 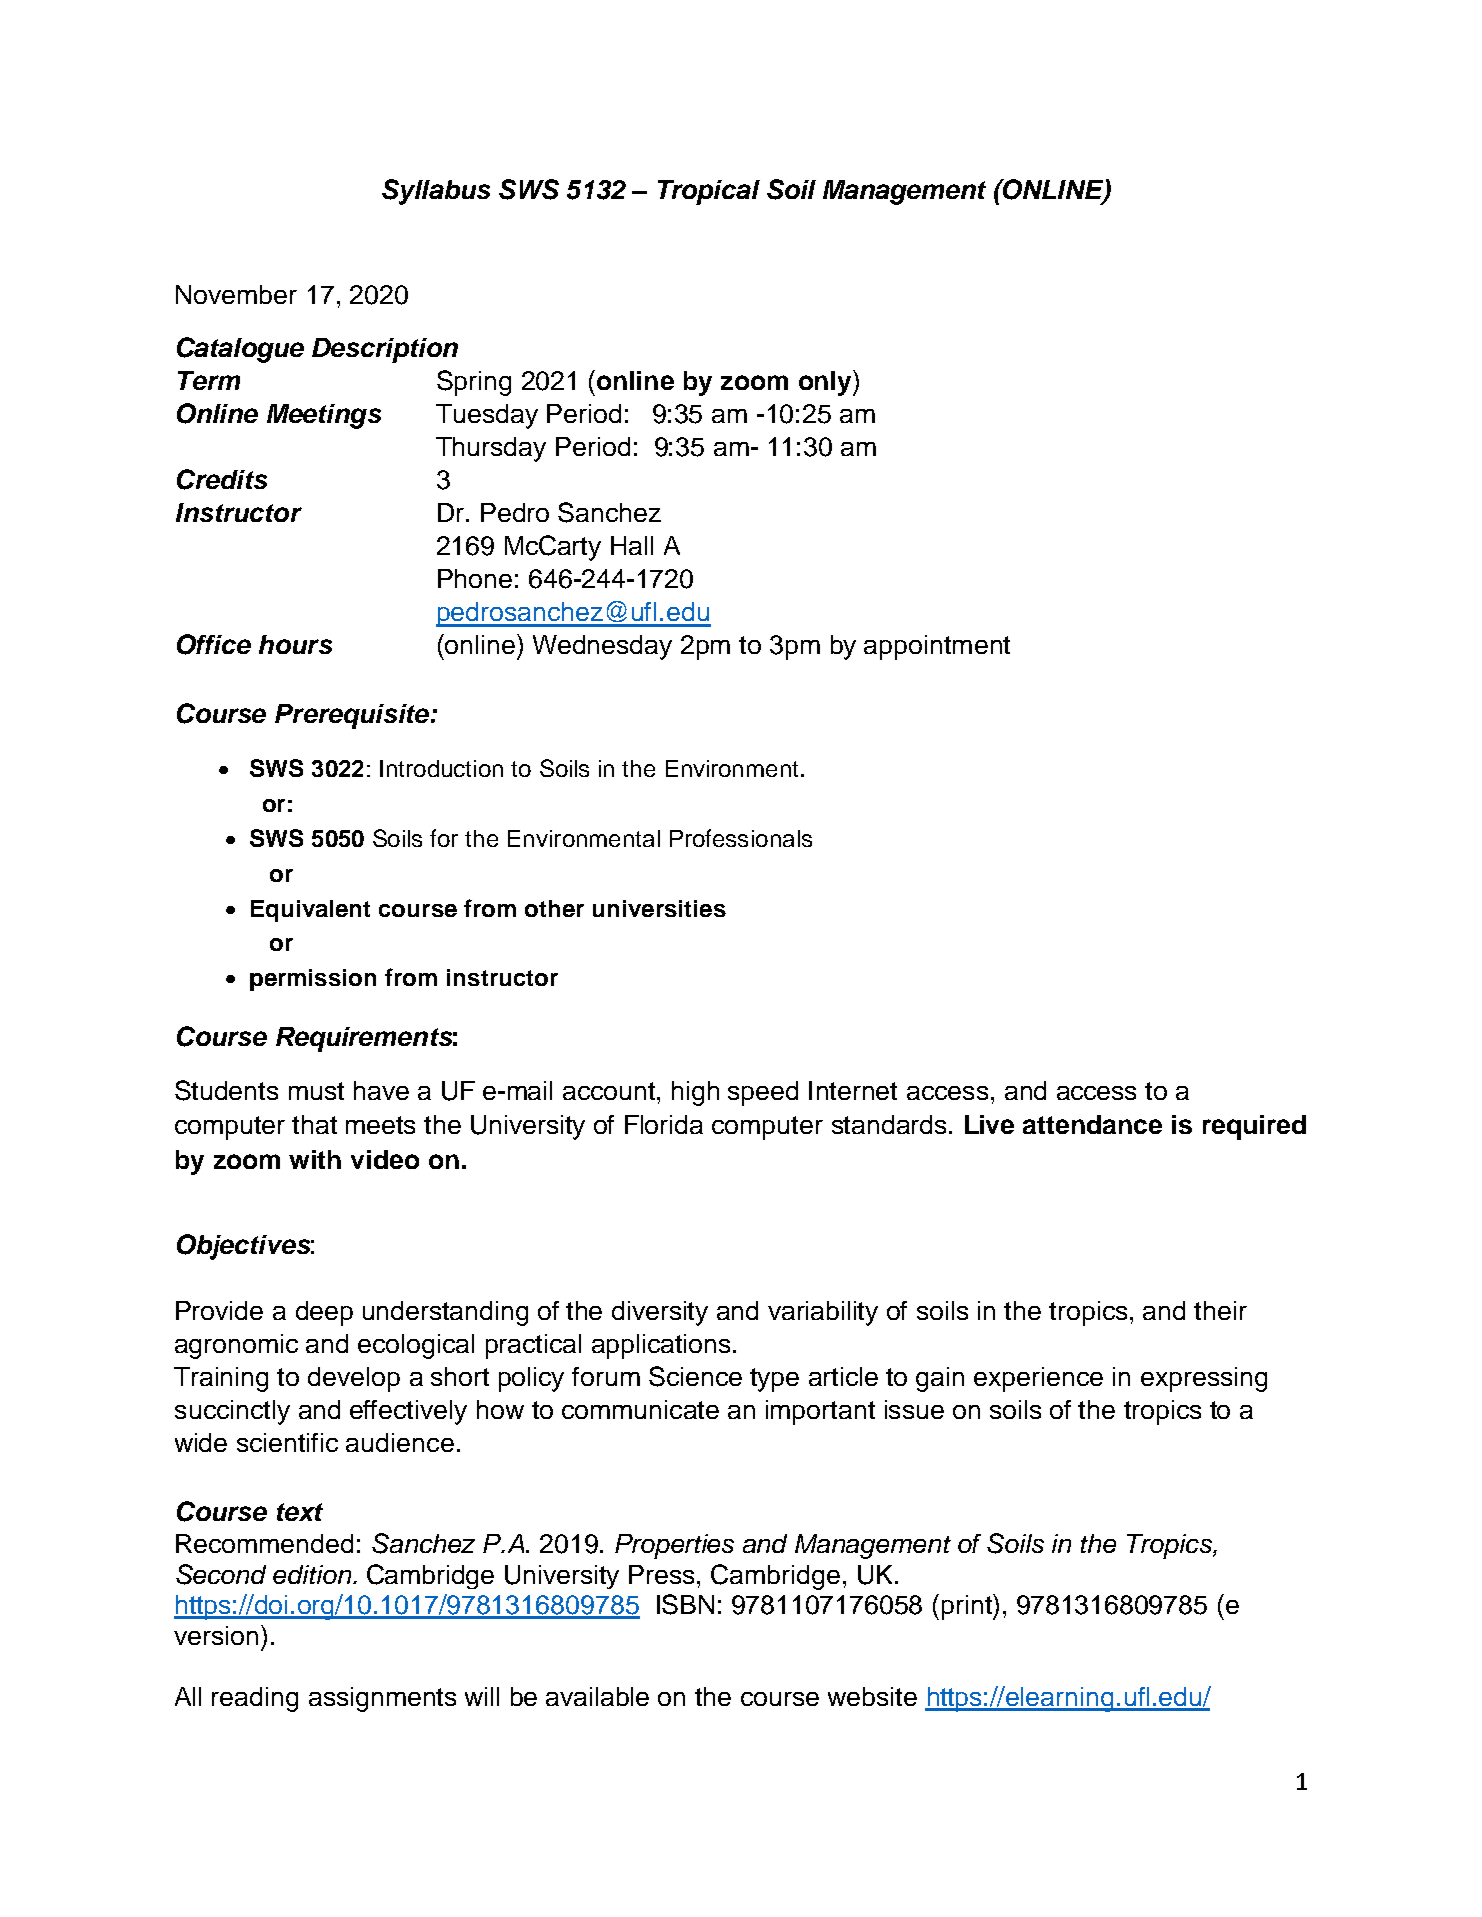 I want to click on only, so click(x=826, y=383).
